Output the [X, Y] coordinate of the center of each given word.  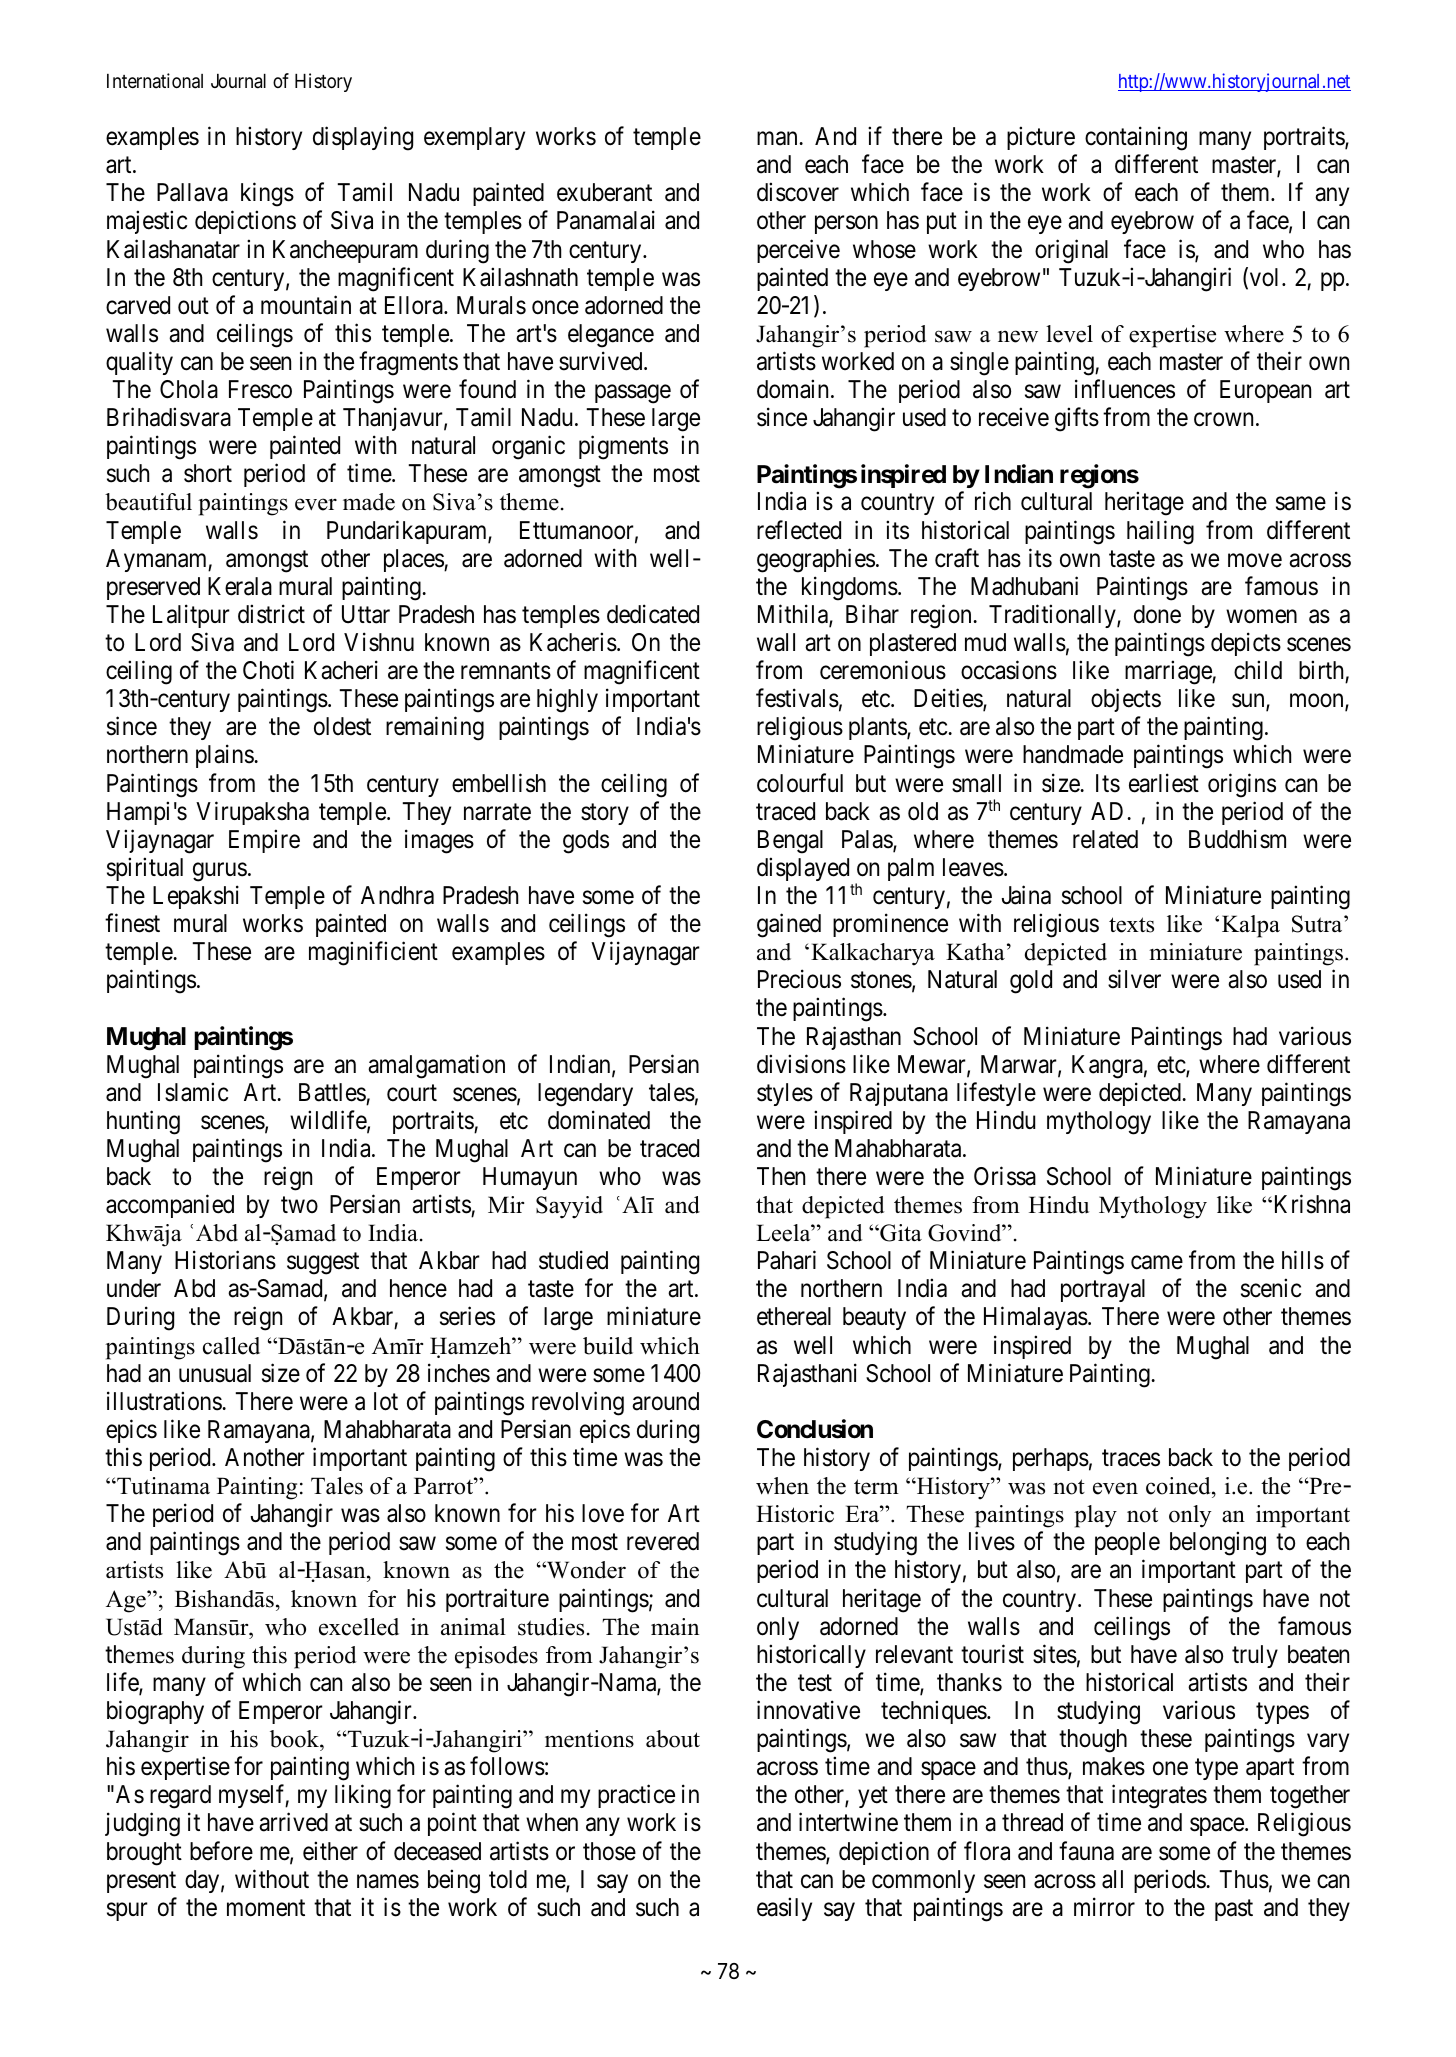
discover [798, 192]
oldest [342, 726]
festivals [797, 698]
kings [267, 195]
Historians [225, 1260]
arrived [293, 1822]
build [608, 1346]
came [1157, 1263]
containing [1136, 138]
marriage [1169, 672]
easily [784, 1909]
